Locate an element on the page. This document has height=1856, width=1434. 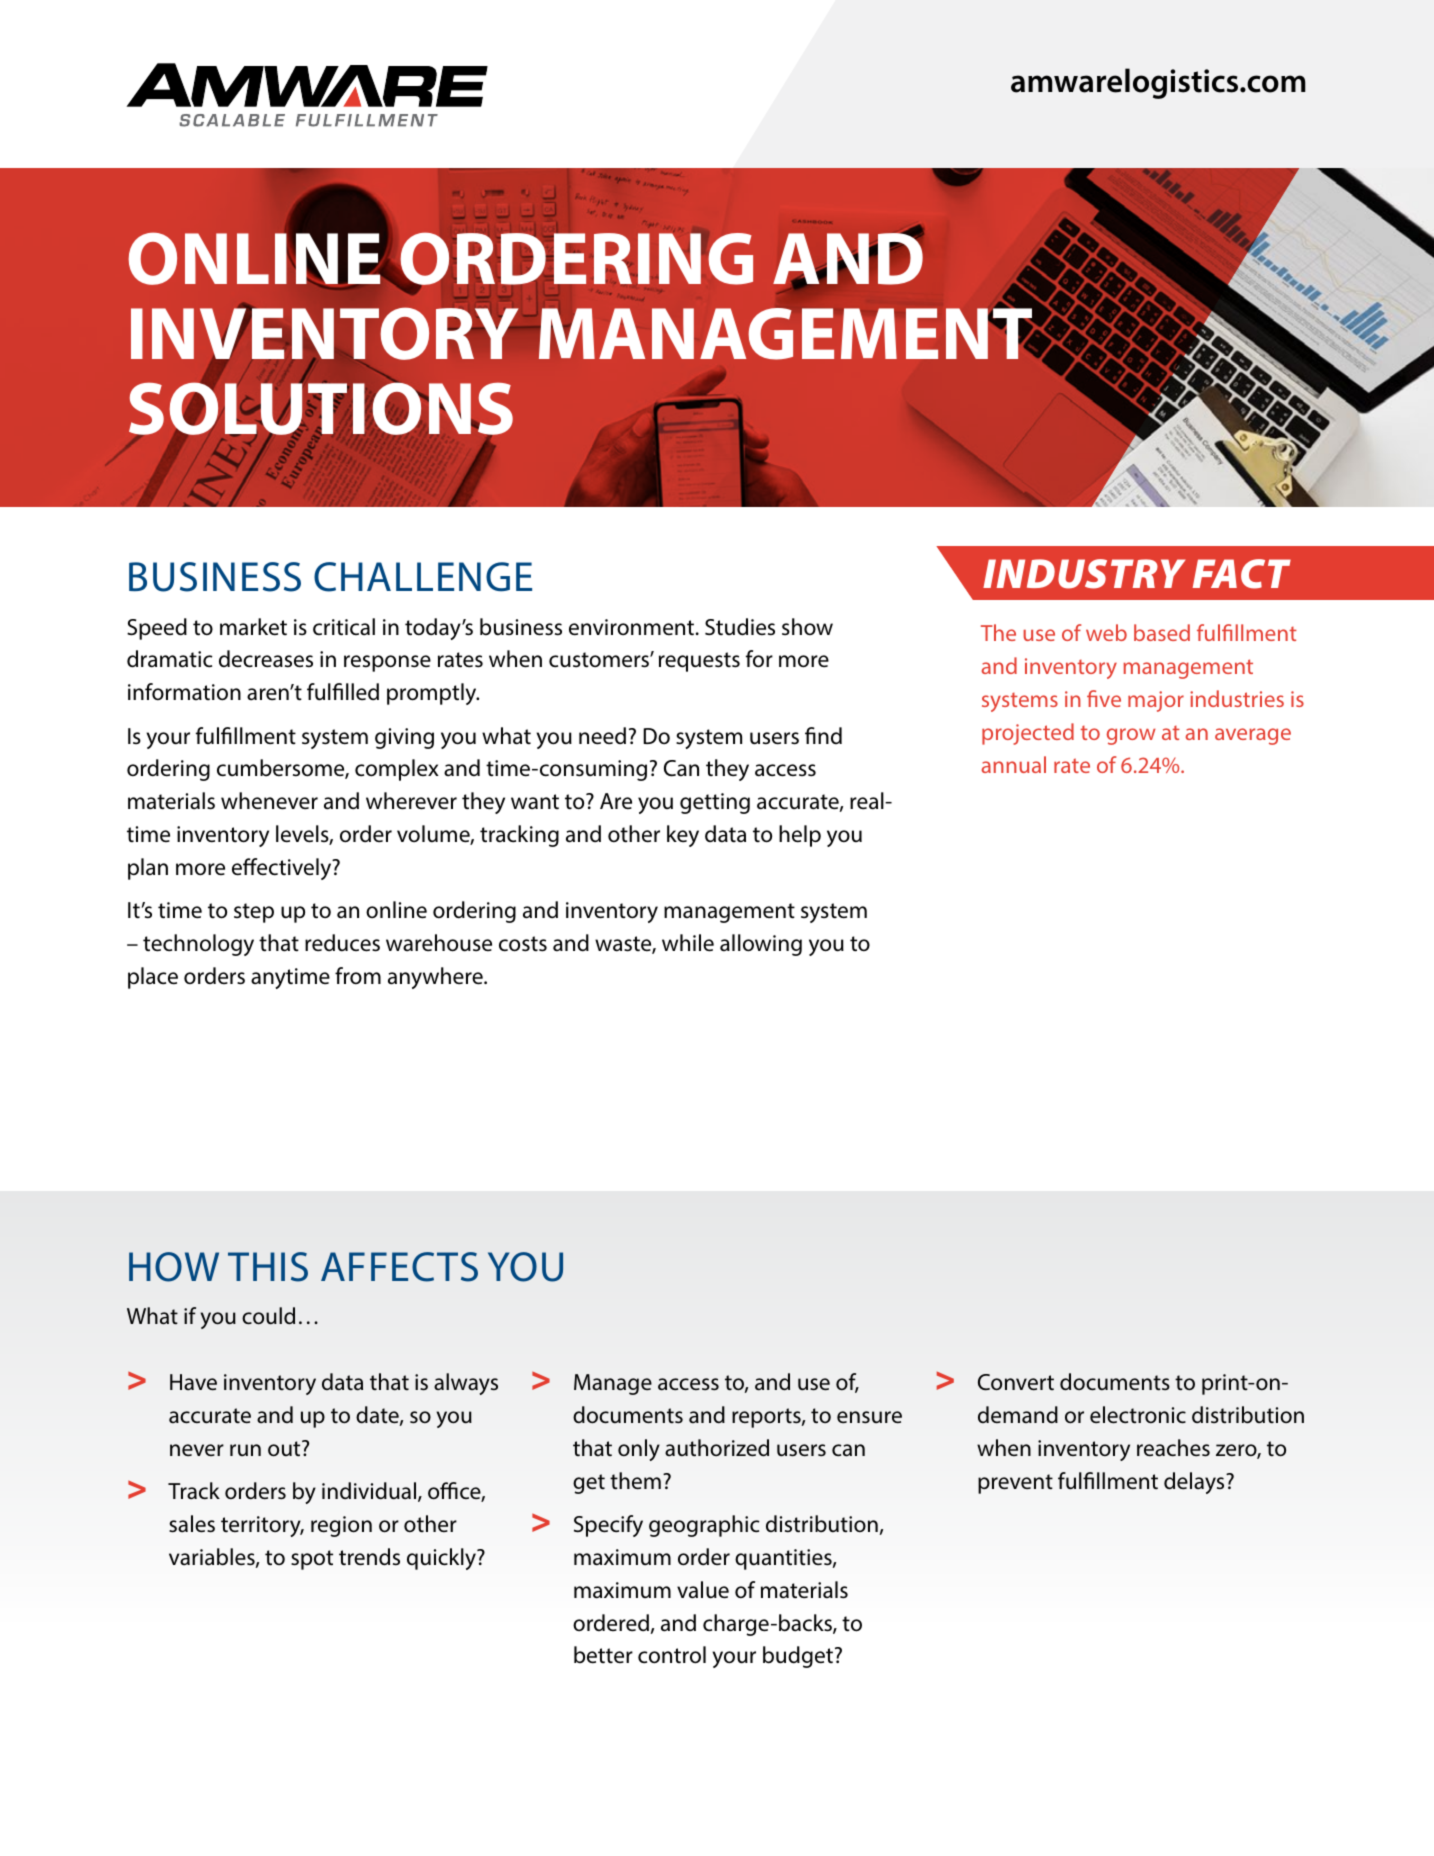
value is located at coordinates (703, 1590).
